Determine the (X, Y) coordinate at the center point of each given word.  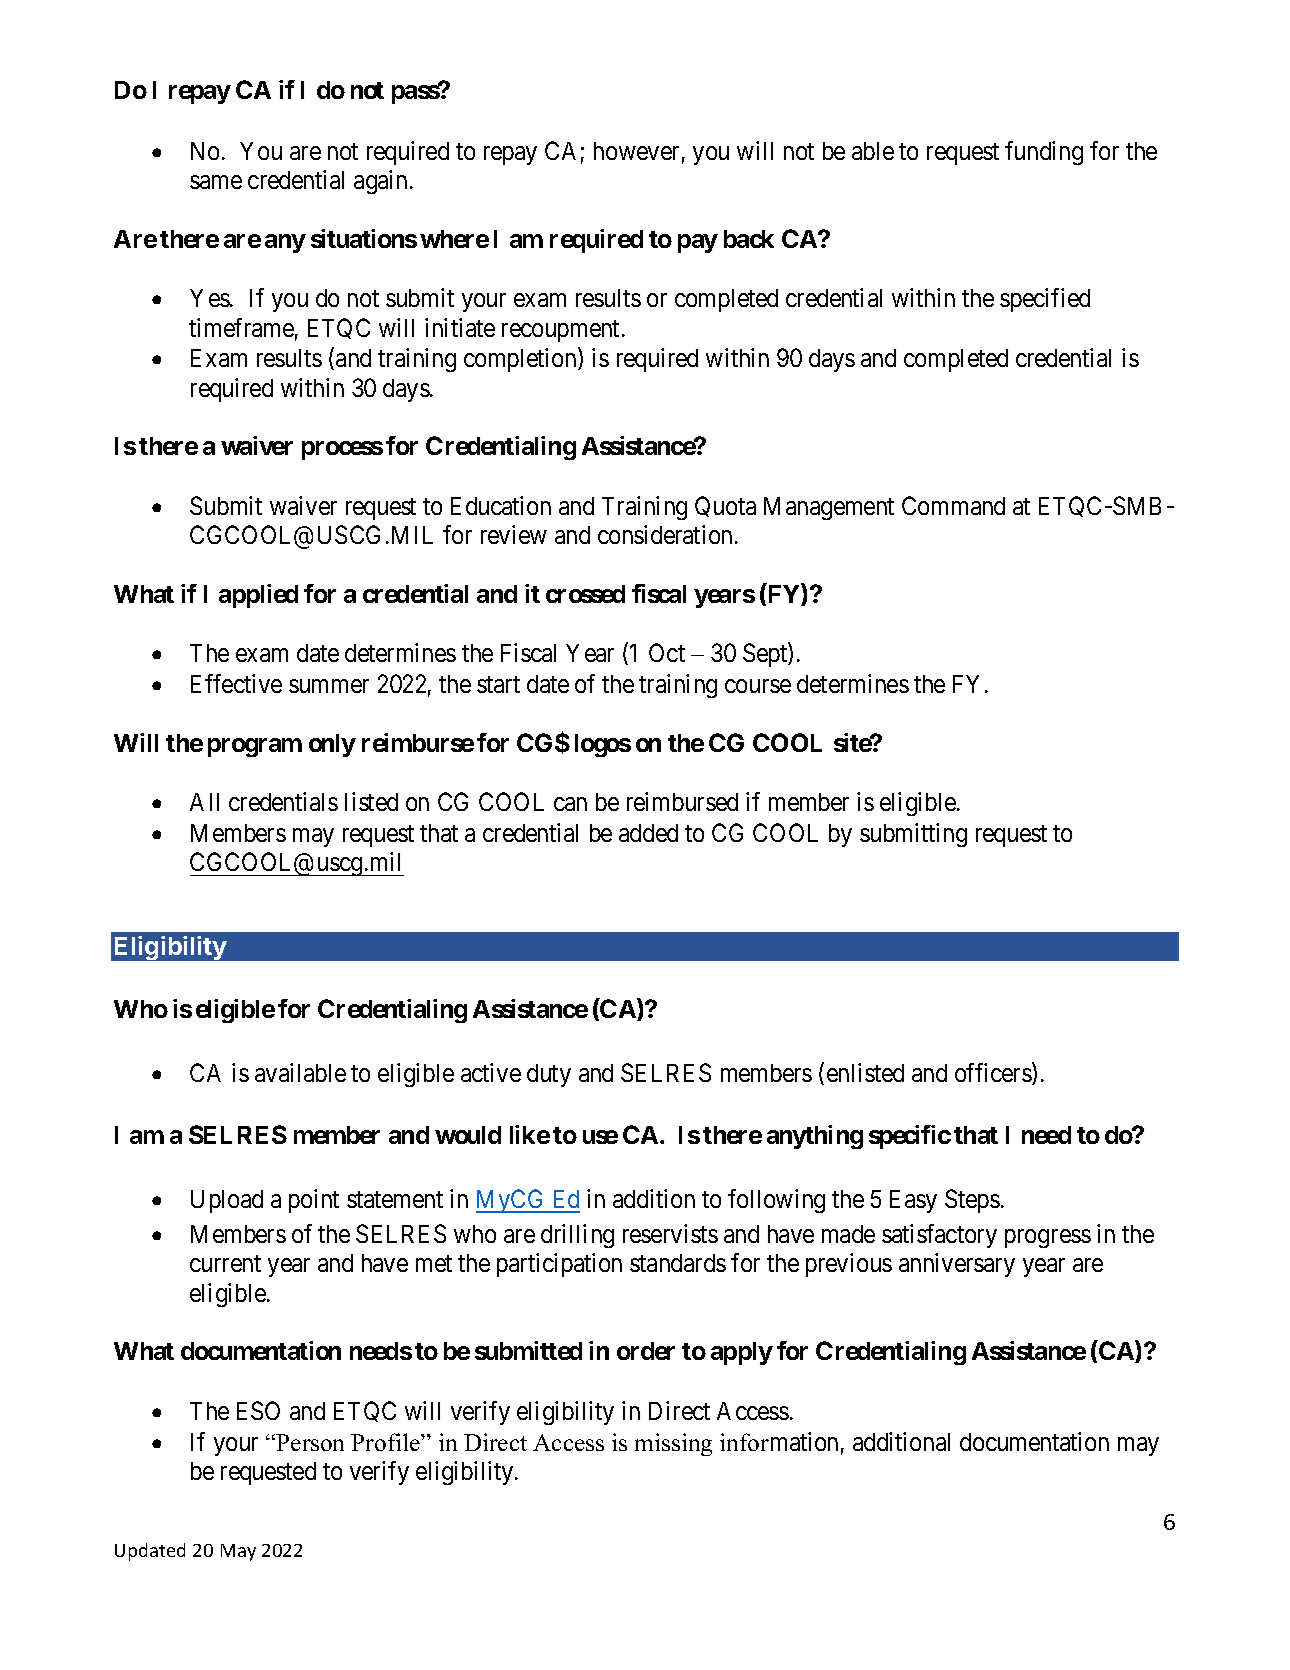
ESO (258, 1410)
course (758, 686)
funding (1044, 153)
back (749, 239)
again (382, 182)
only (332, 745)
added (648, 833)
